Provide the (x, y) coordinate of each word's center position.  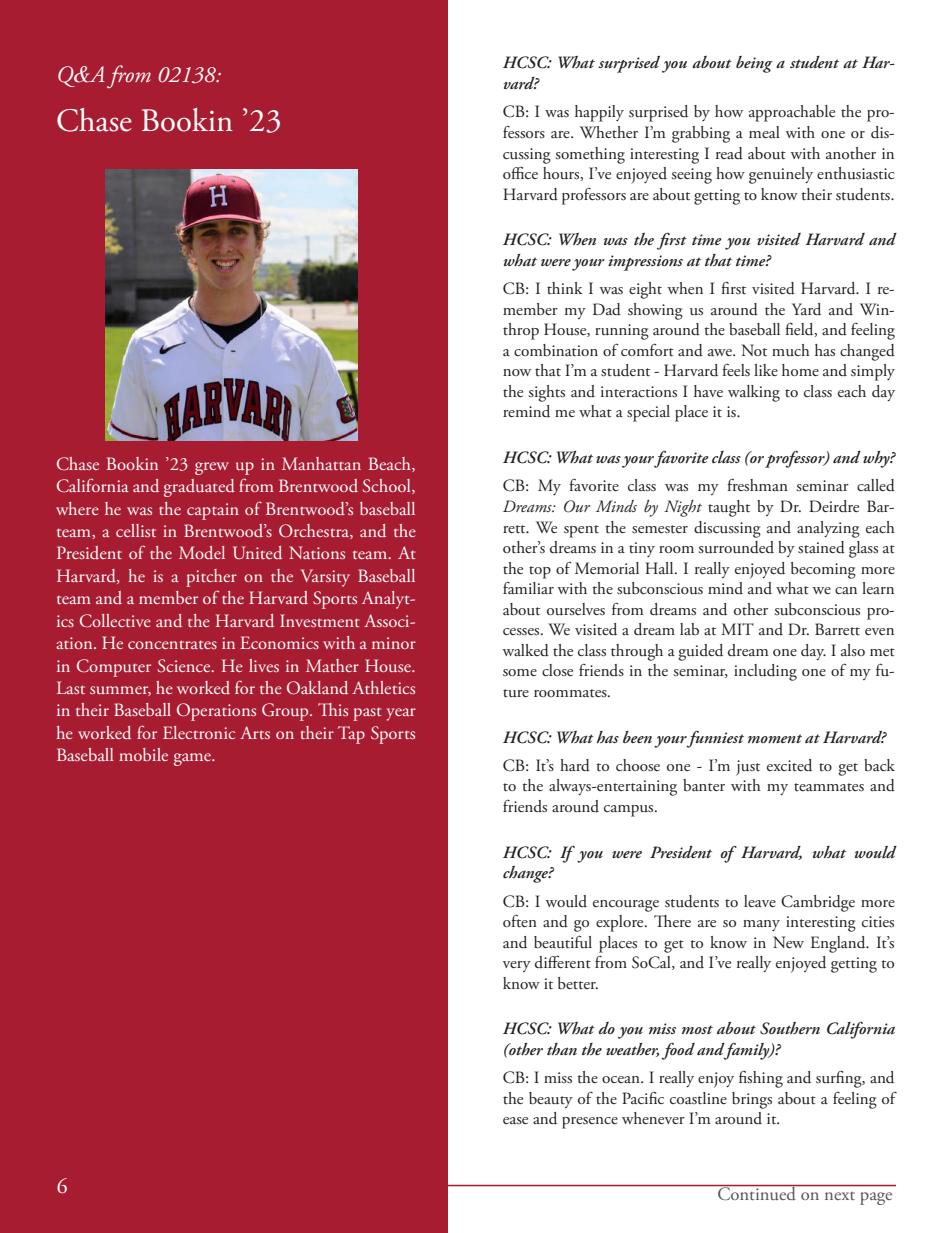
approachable (792, 113)
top (540, 572)
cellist (136, 530)
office (520, 173)
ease (515, 1120)
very (517, 966)
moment (775, 738)
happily (599, 113)
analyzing (828, 529)
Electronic (199, 732)
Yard (806, 309)
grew (212, 468)
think (565, 288)
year (401, 714)
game (193, 759)
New (788, 942)
